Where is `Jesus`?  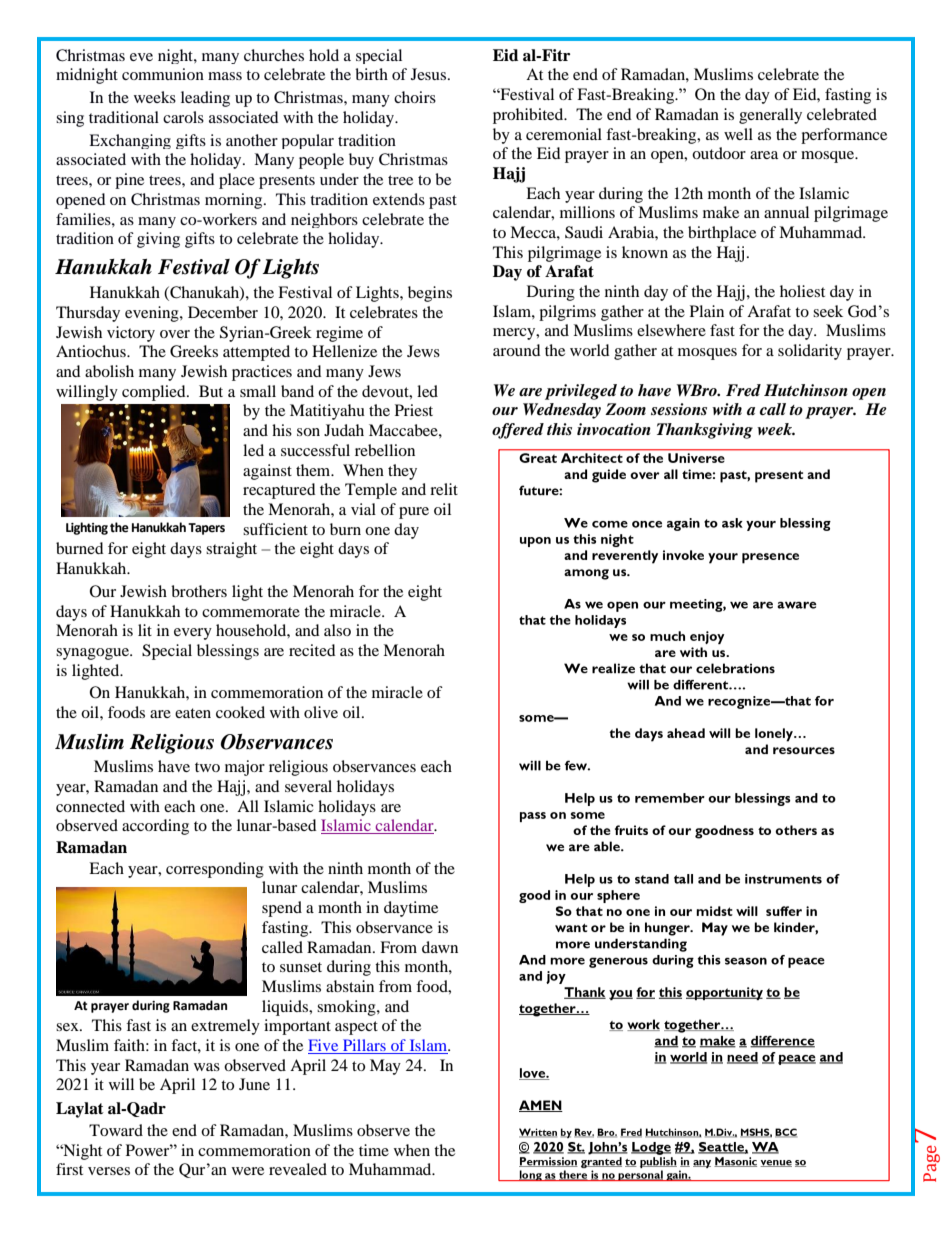 Jesus is located at coordinates (428, 74).
